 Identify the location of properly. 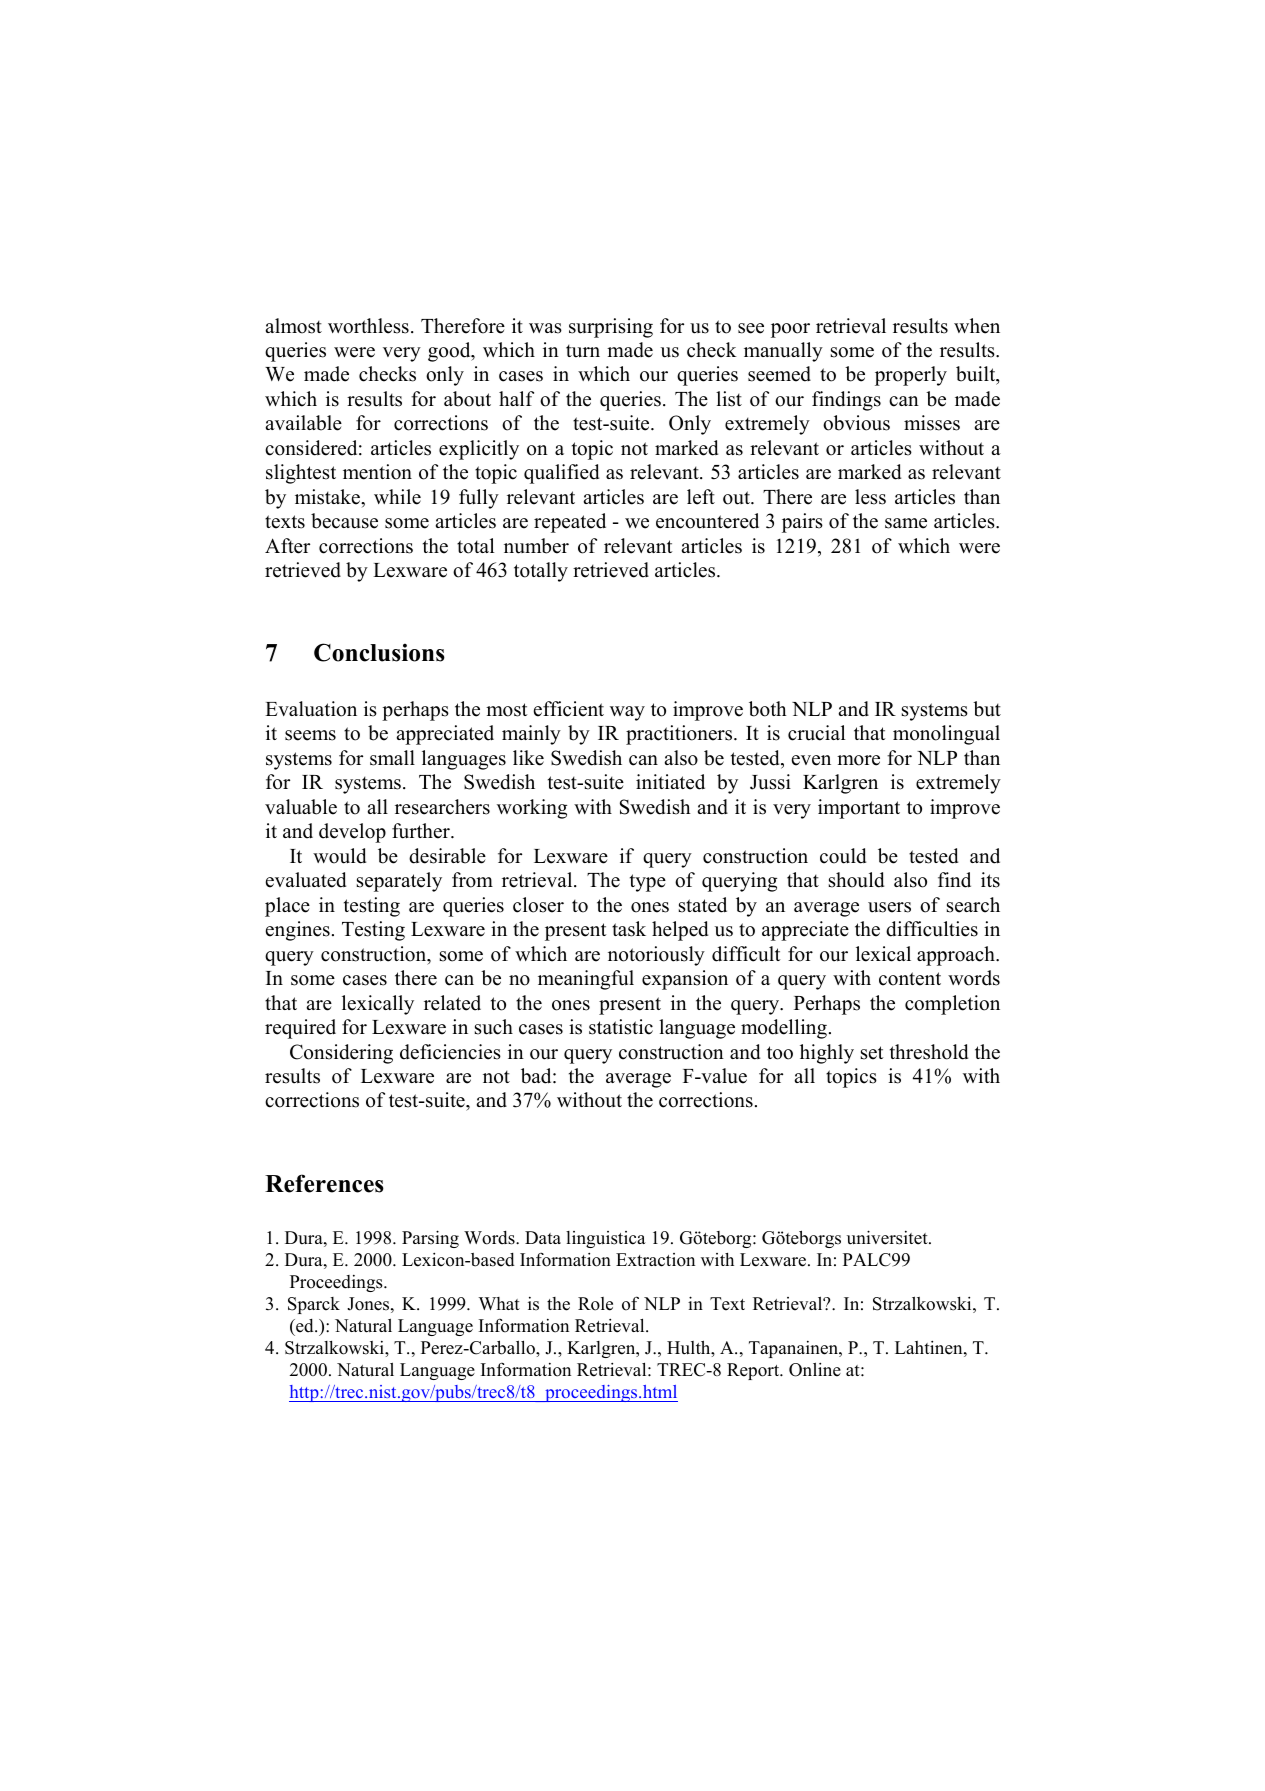
(911, 376).
